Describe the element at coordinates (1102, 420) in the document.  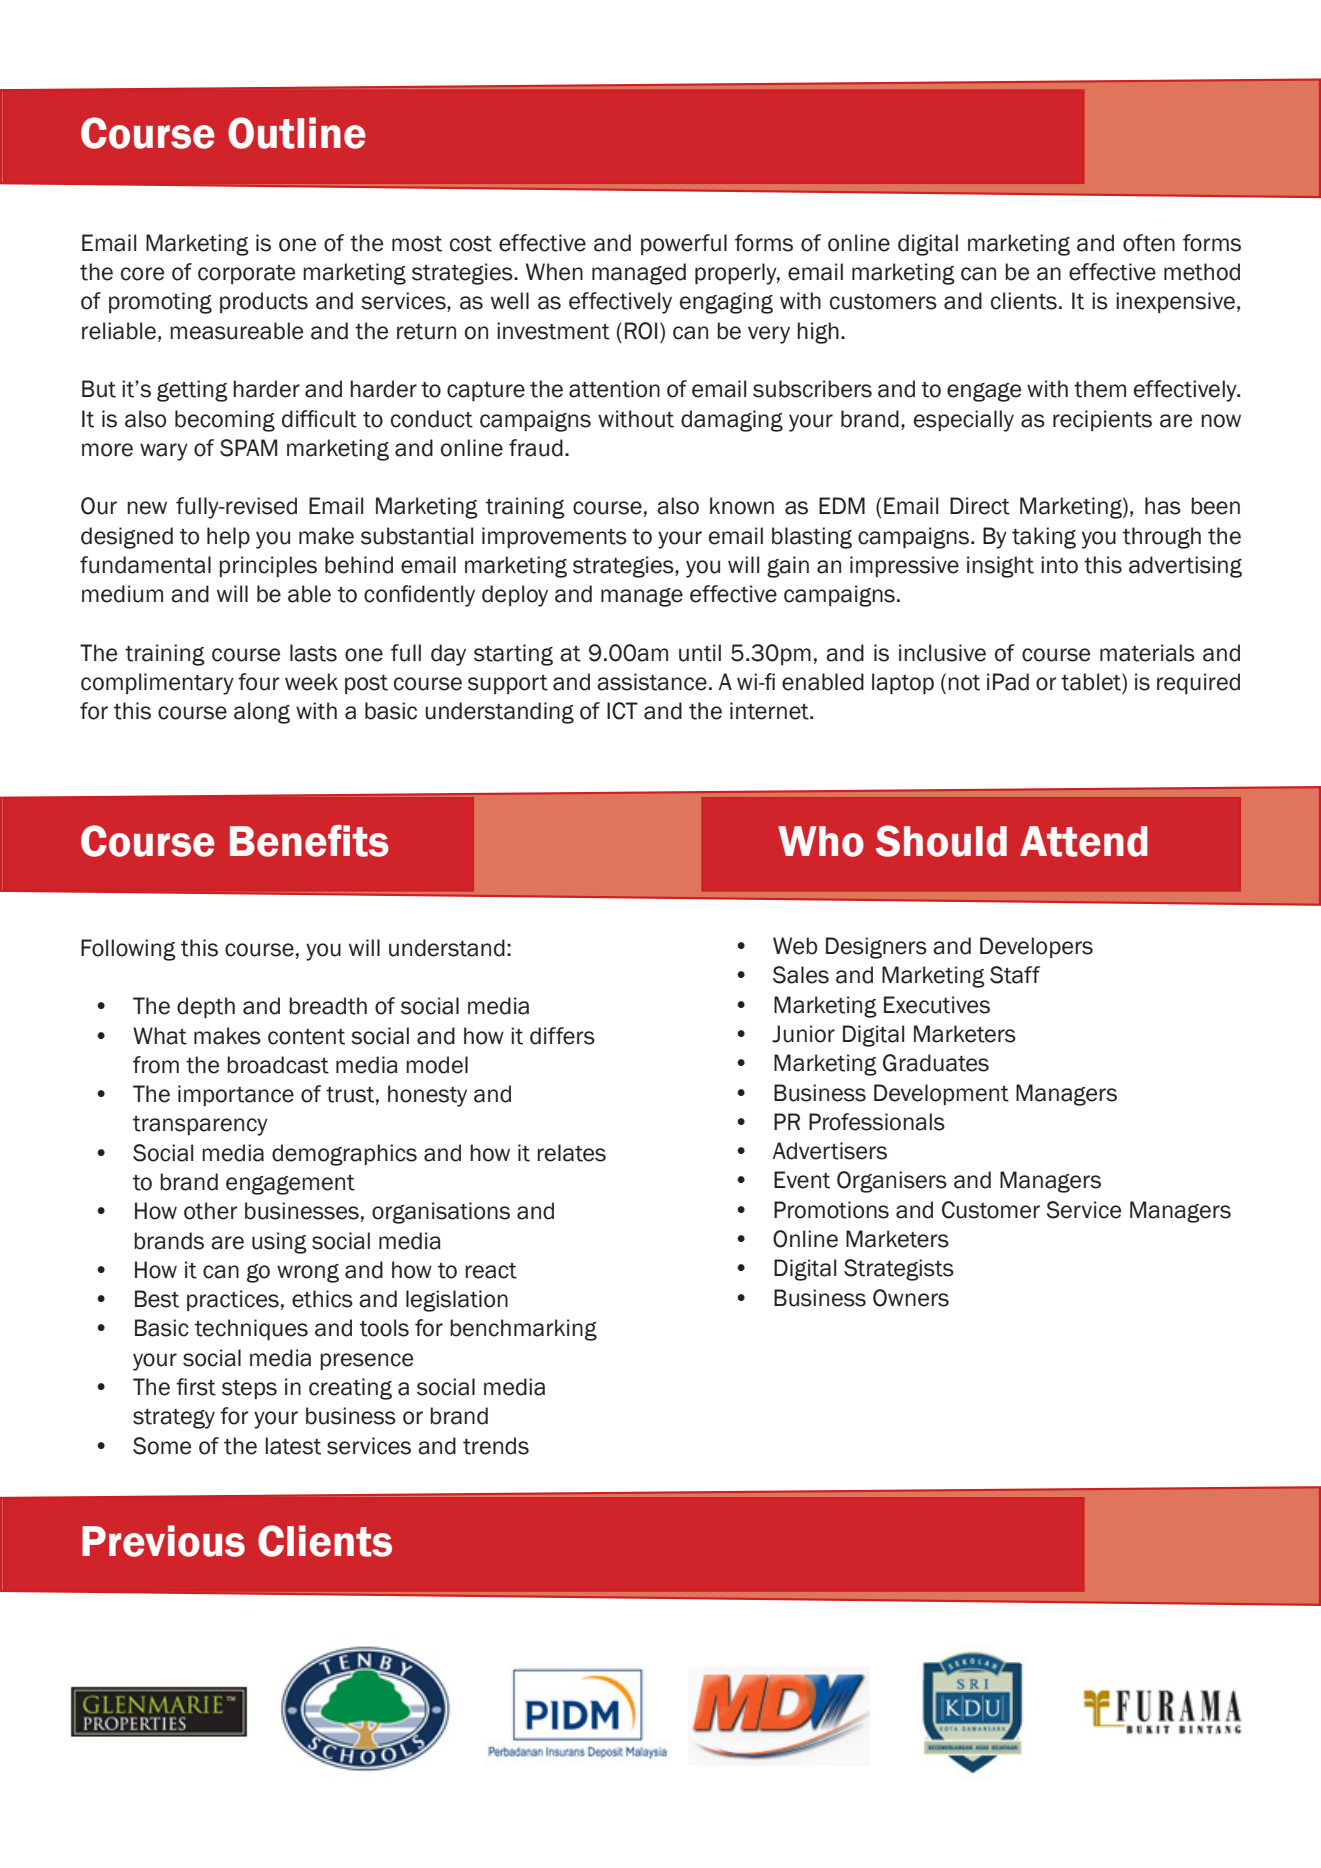
I see `recipients` at that location.
